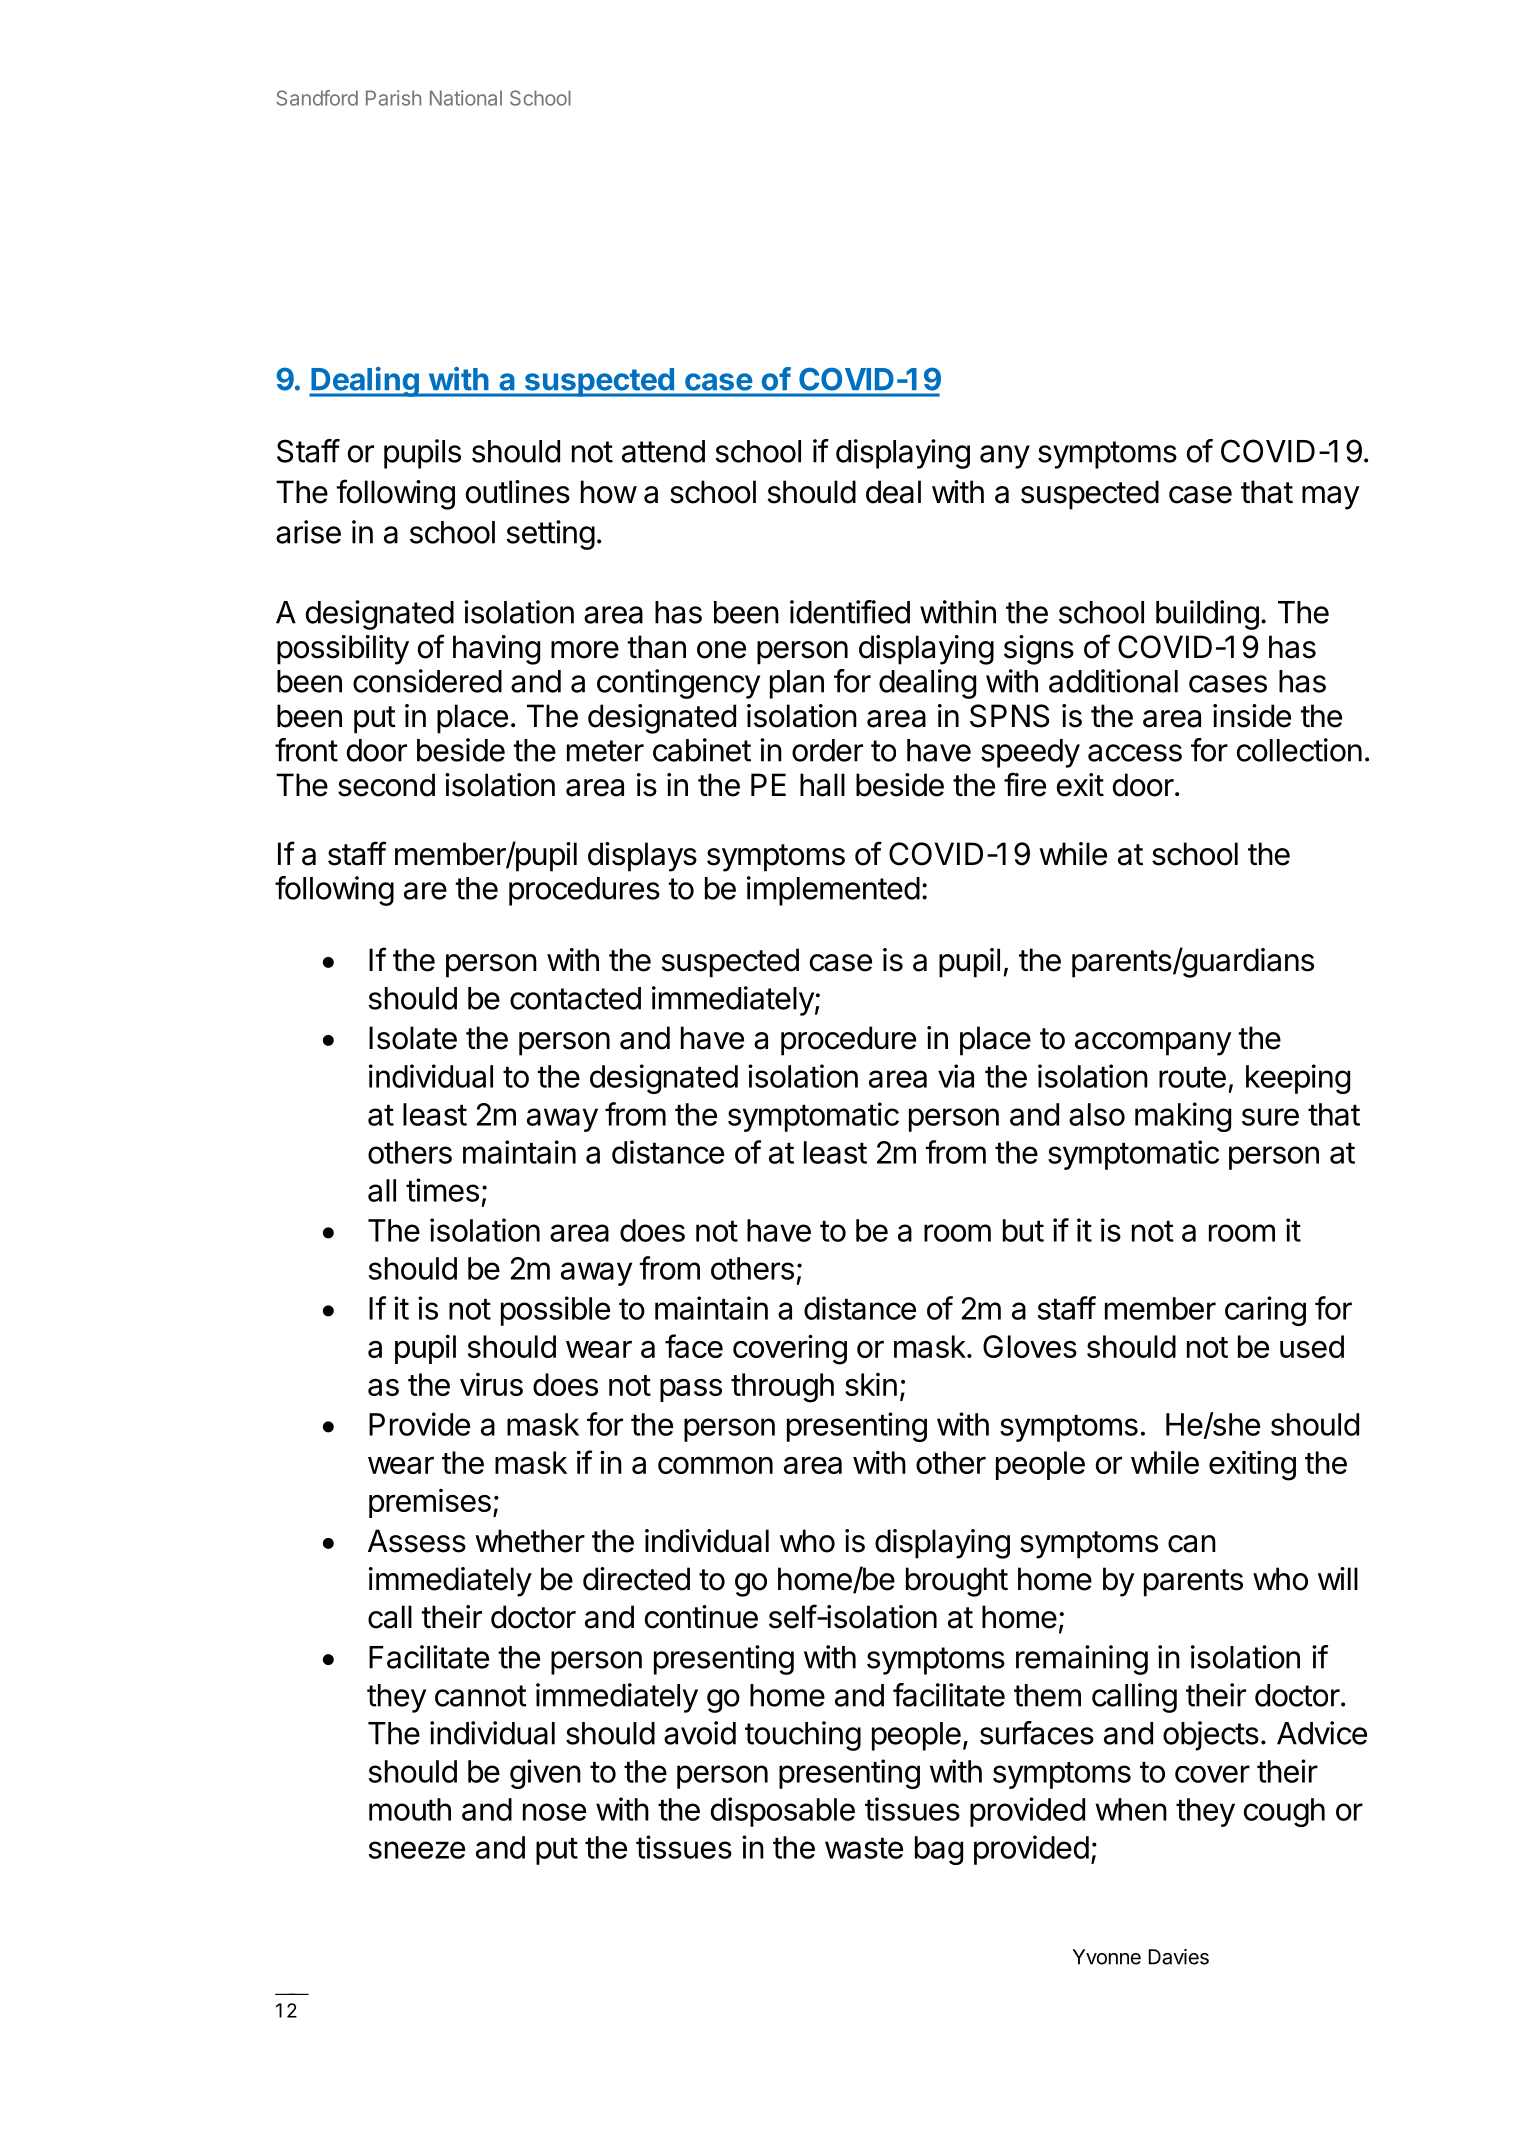 The width and height of the image is (1520, 2150). I want to click on considered, so click(427, 681).
